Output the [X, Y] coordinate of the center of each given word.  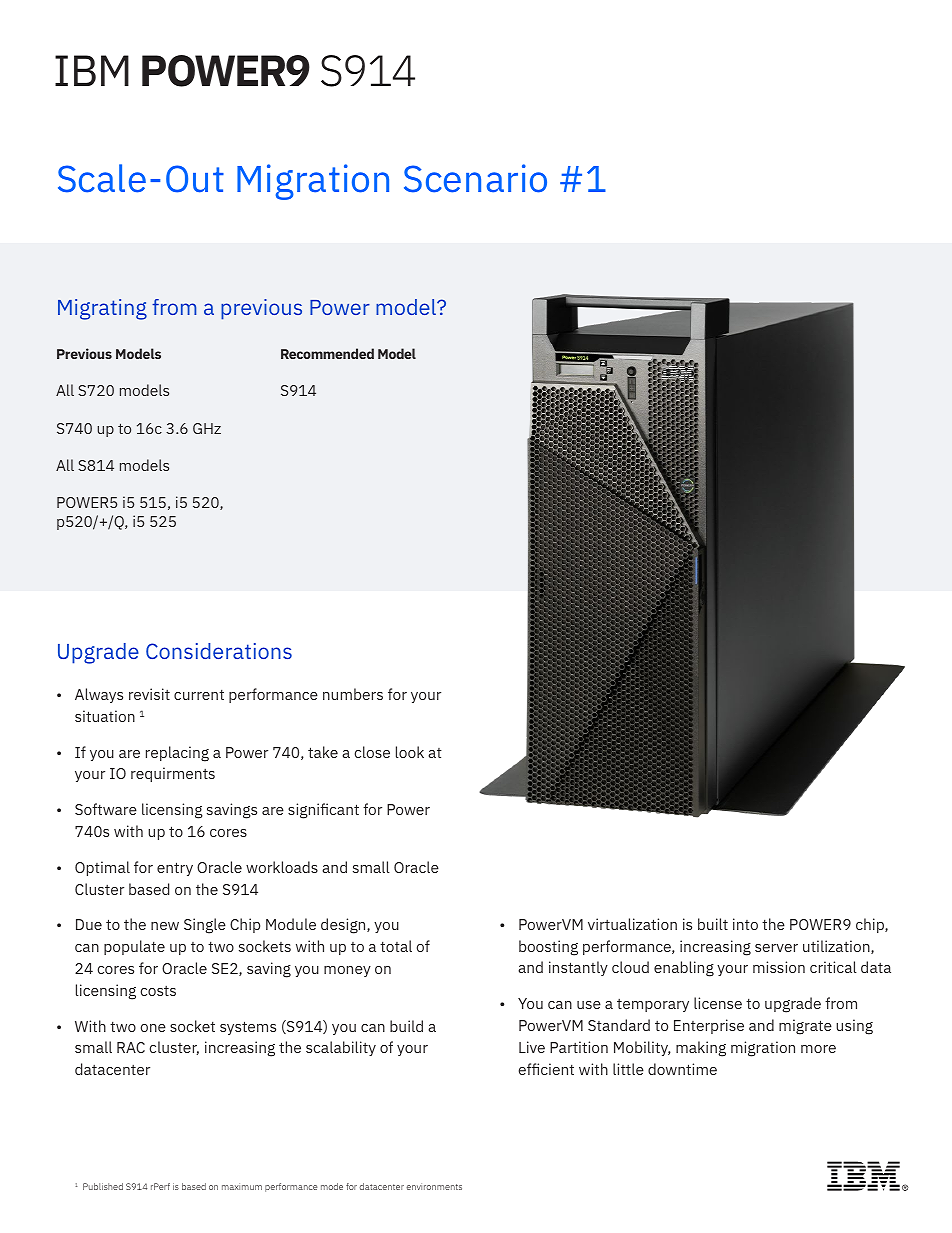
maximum [242, 1186]
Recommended [327, 353]
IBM [92, 70]
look [410, 752]
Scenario [475, 178]
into [745, 924]
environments [434, 1186]
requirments [173, 774]
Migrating [102, 309]
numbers [353, 694]
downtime [682, 1069]
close [372, 752]
